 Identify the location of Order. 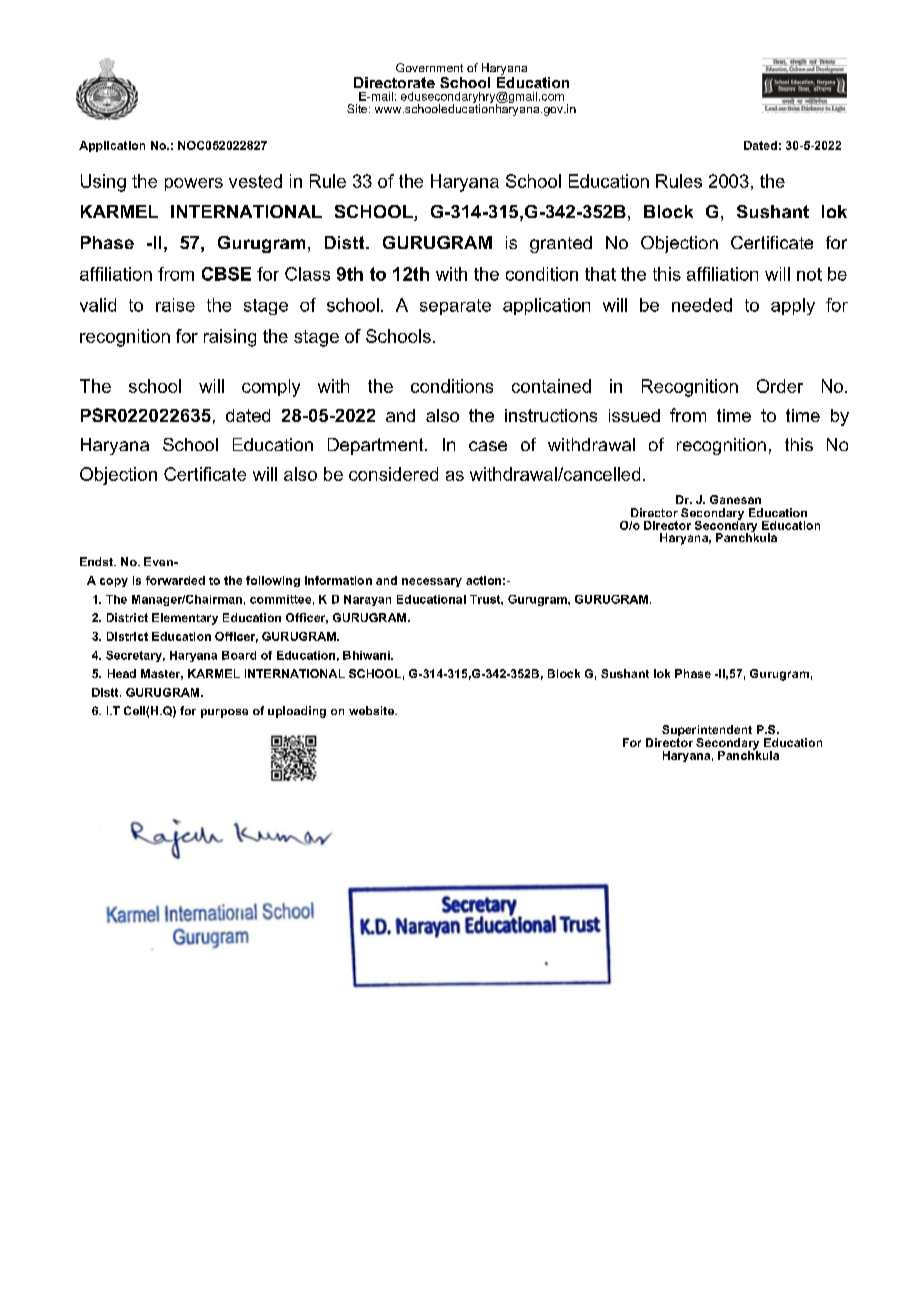
(780, 386).
